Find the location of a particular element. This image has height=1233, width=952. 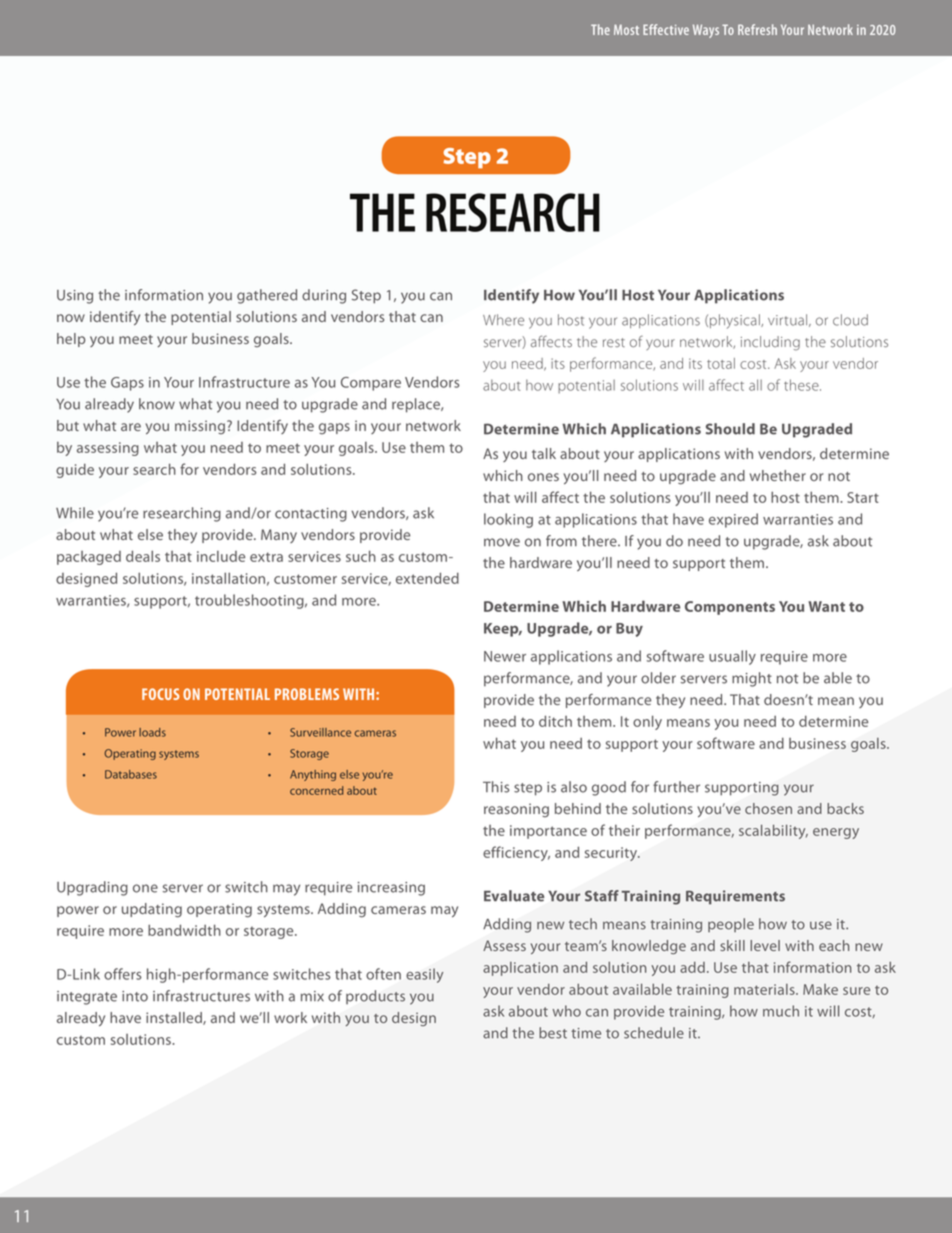

Refresh is located at coordinates (757, 29).
